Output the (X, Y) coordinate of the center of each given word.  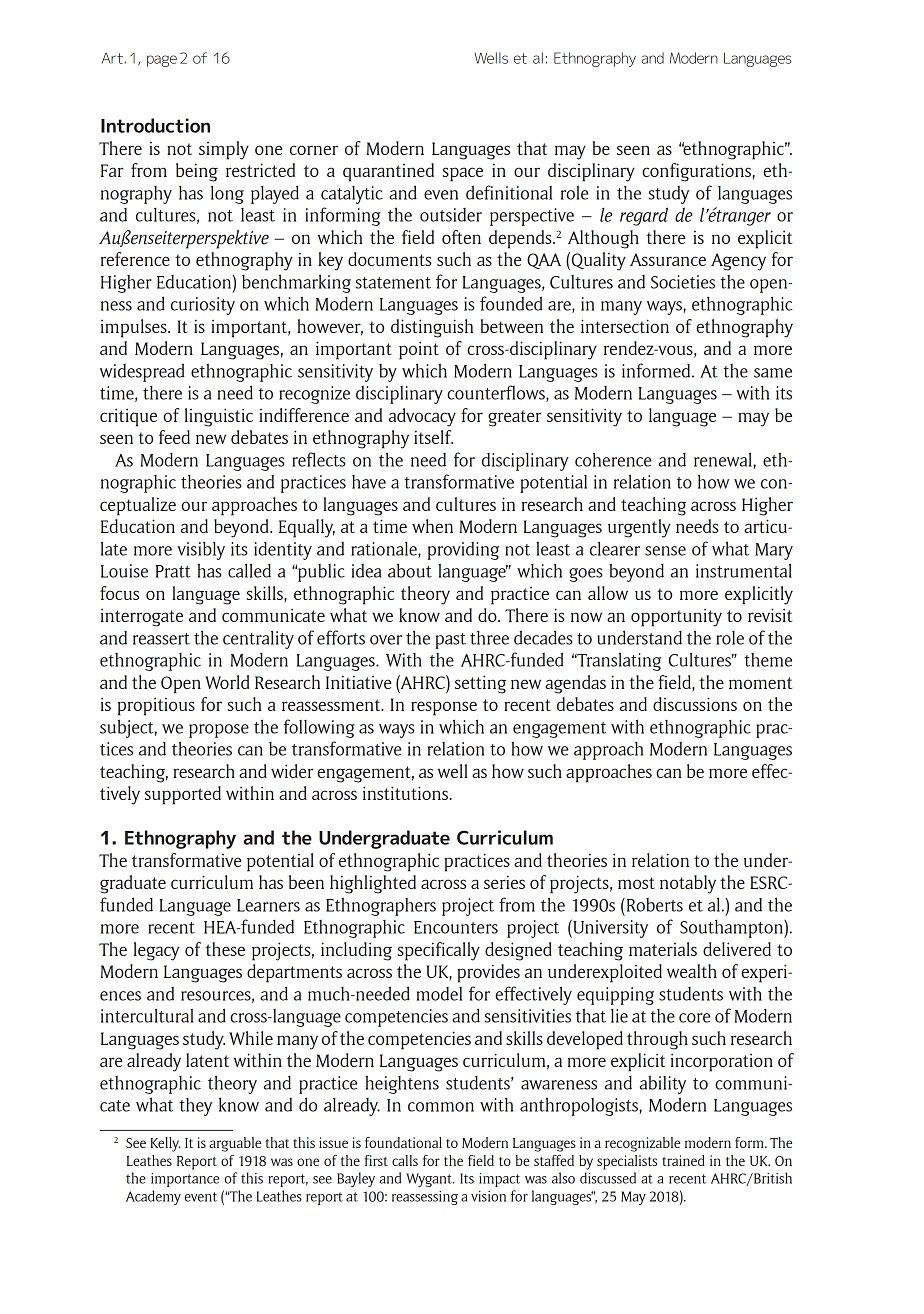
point (419, 351)
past (450, 641)
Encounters (456, 927)
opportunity (676, 618)
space (462, 174)
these (225, 949)
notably (688, 884)
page (162, 61)
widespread (142, 372)
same (773, 373)
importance (185, 1180)
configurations (697, 172)
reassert (161, 639)
